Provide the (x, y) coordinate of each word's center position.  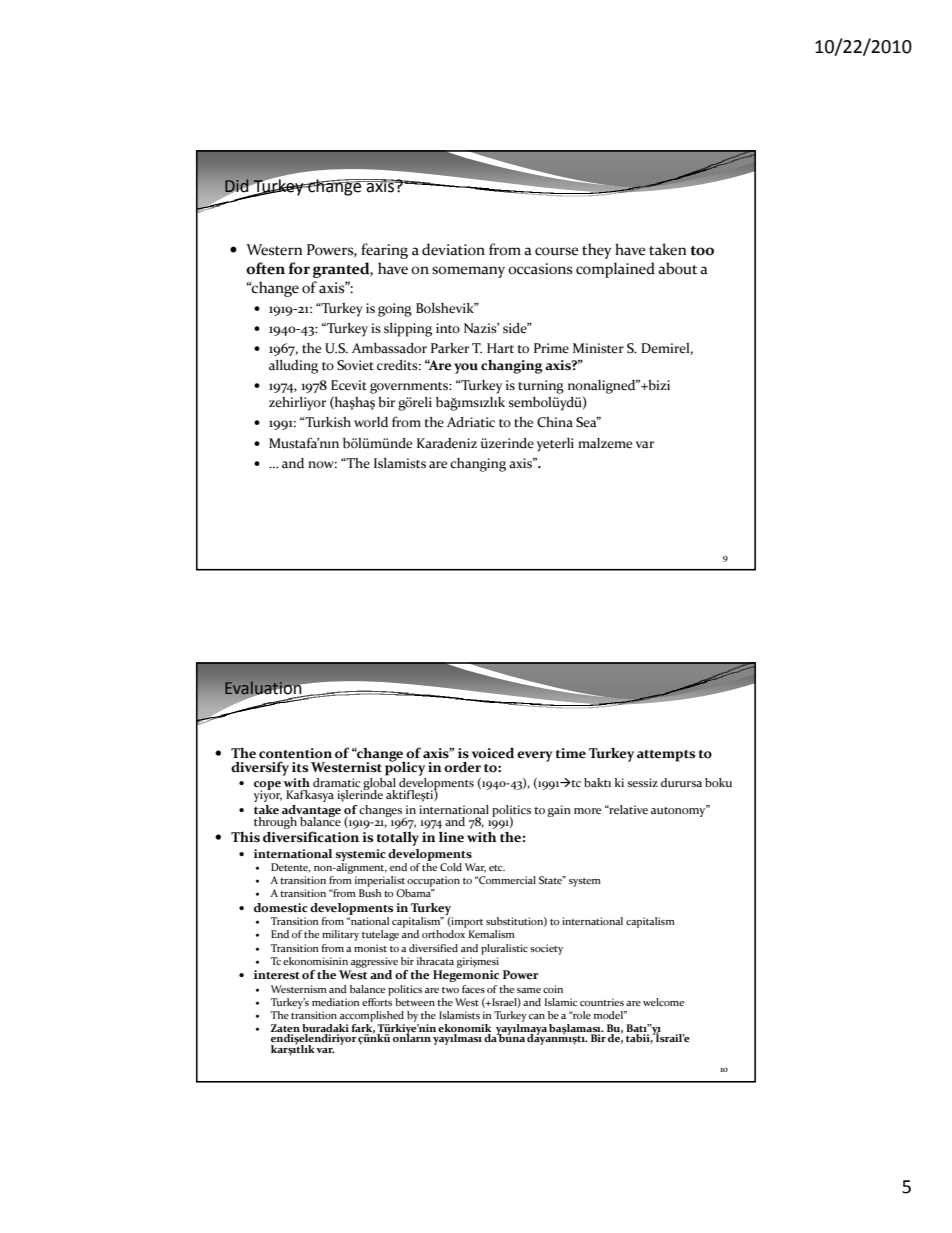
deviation (453, 249)
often (265, 268)
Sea (587, 422)
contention (295, 753)
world (371, 422)
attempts (666, 756)
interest (277, 974)
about (677, 268)
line (451, 837)
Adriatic (471, 422)
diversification (311, 837)
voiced (492, 753)
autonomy (679, 811)
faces (473, 989)
